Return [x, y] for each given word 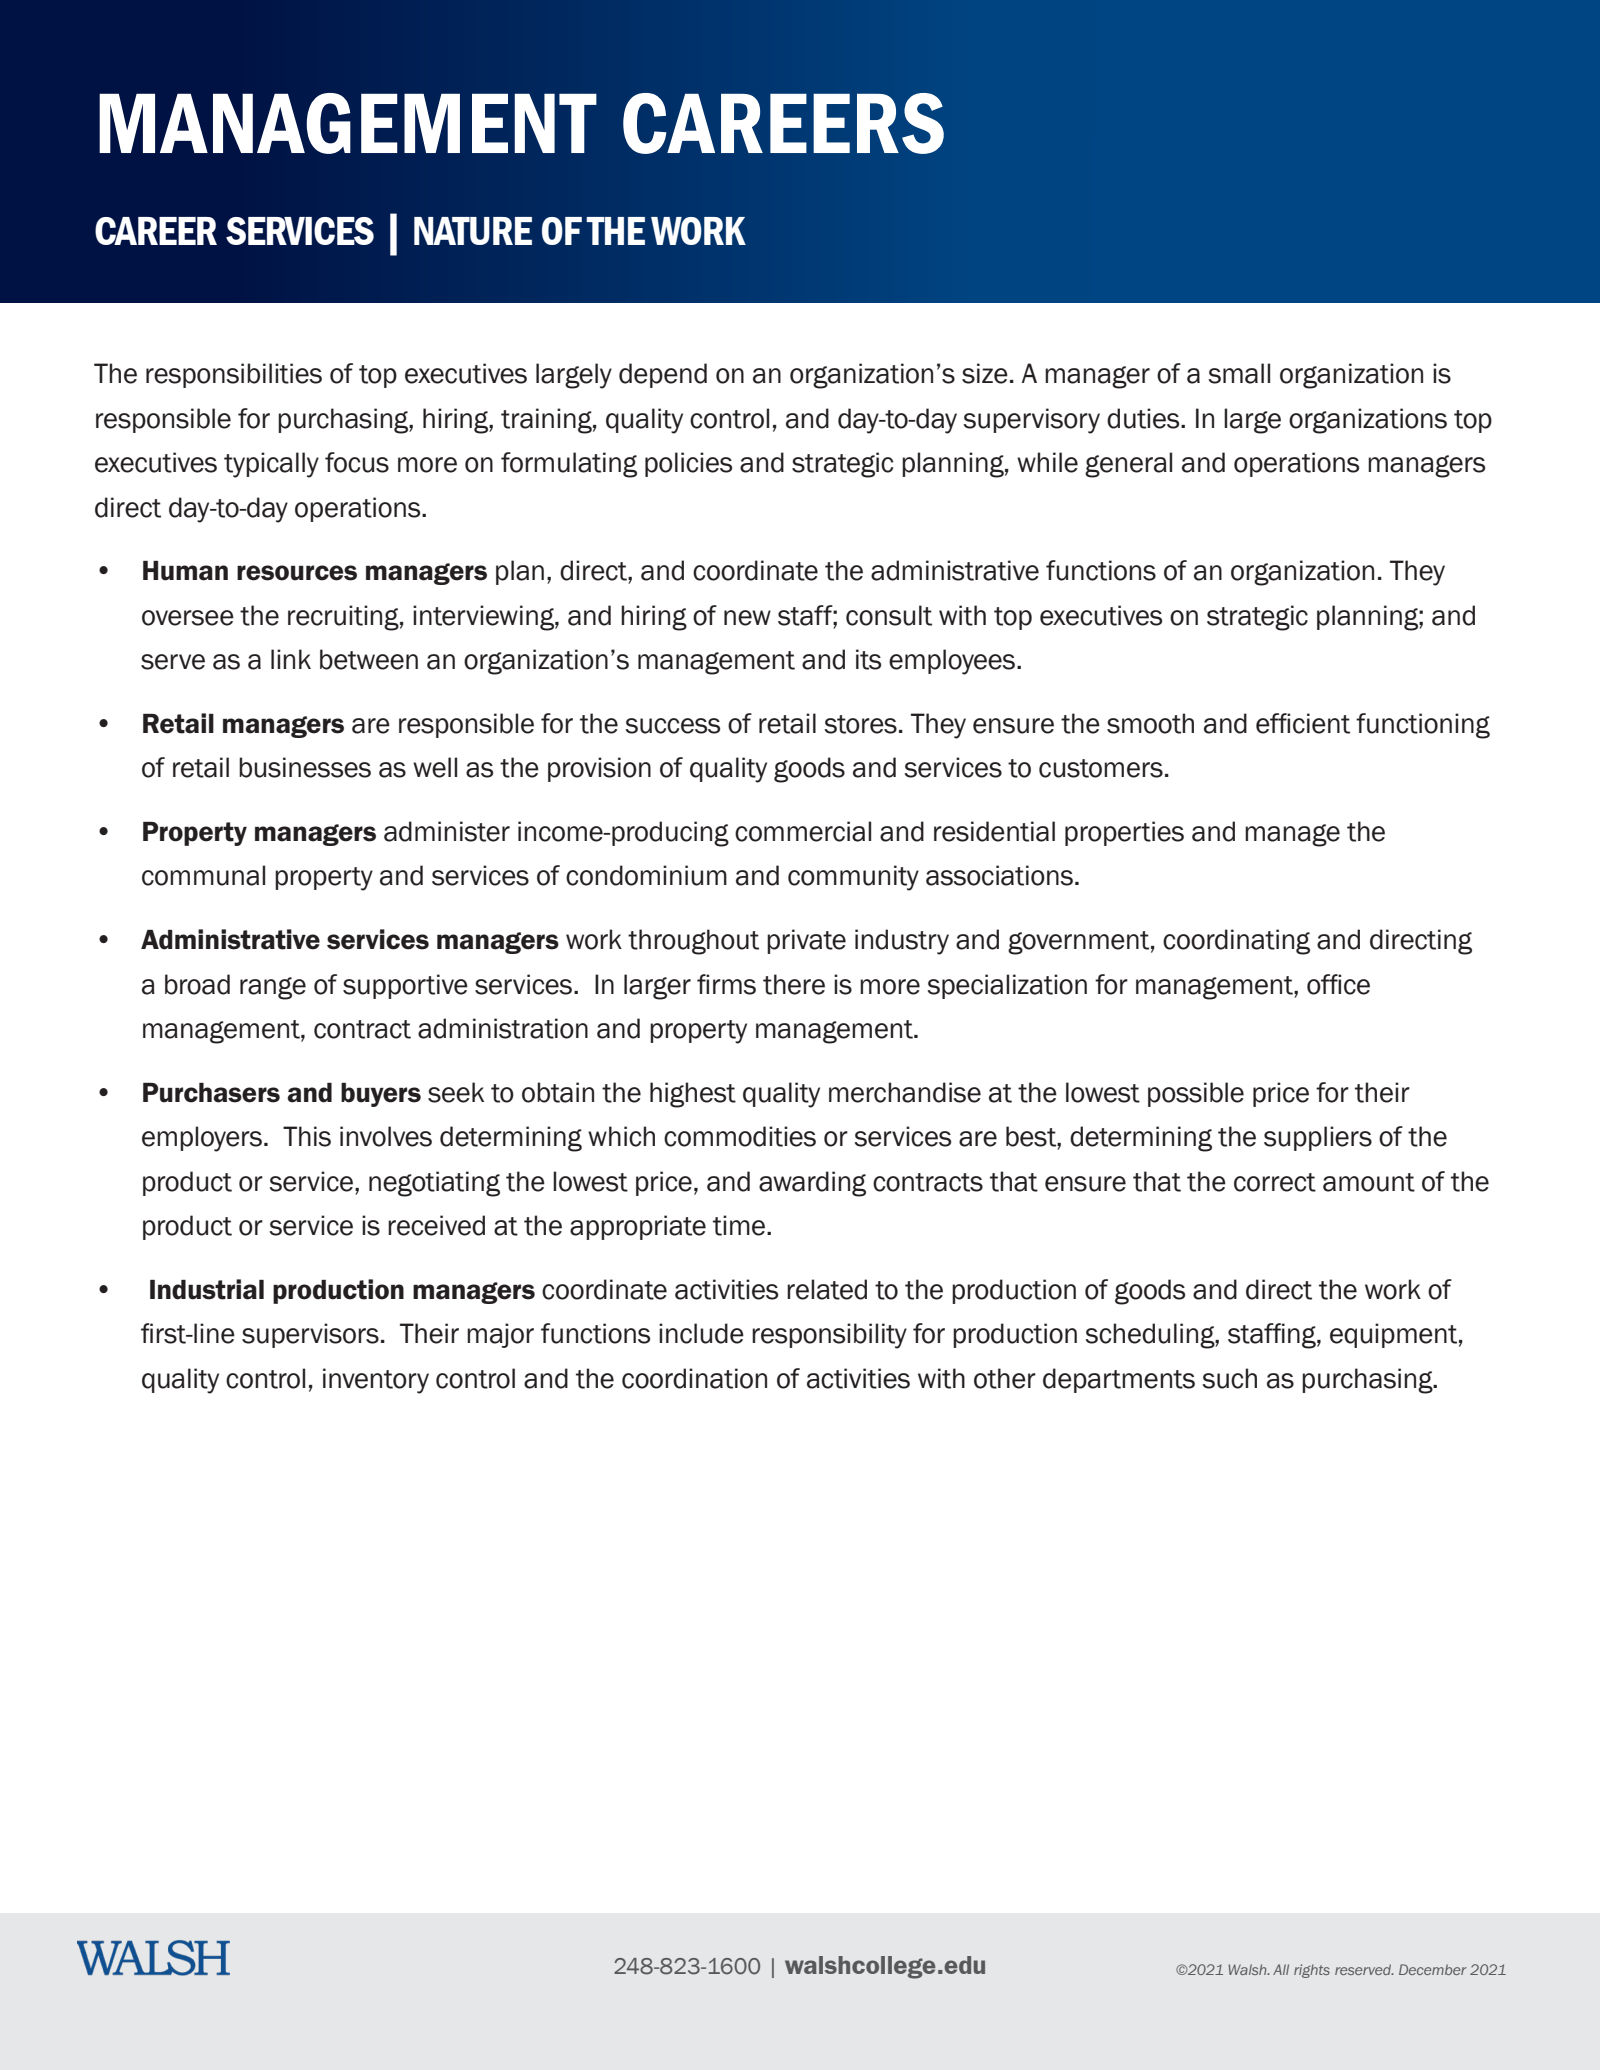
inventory [376, 1381]
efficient [1303, 723]
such [1229, 1378]
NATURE [473, 231]
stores [860, 724]
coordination [694, 1378]
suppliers [1318, 1138]
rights [1312, 1971]
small [1239, 373]
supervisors [310, 1335]
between [369, 659]
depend [663, 375]
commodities [740, 1136]
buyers [381, 1095]
